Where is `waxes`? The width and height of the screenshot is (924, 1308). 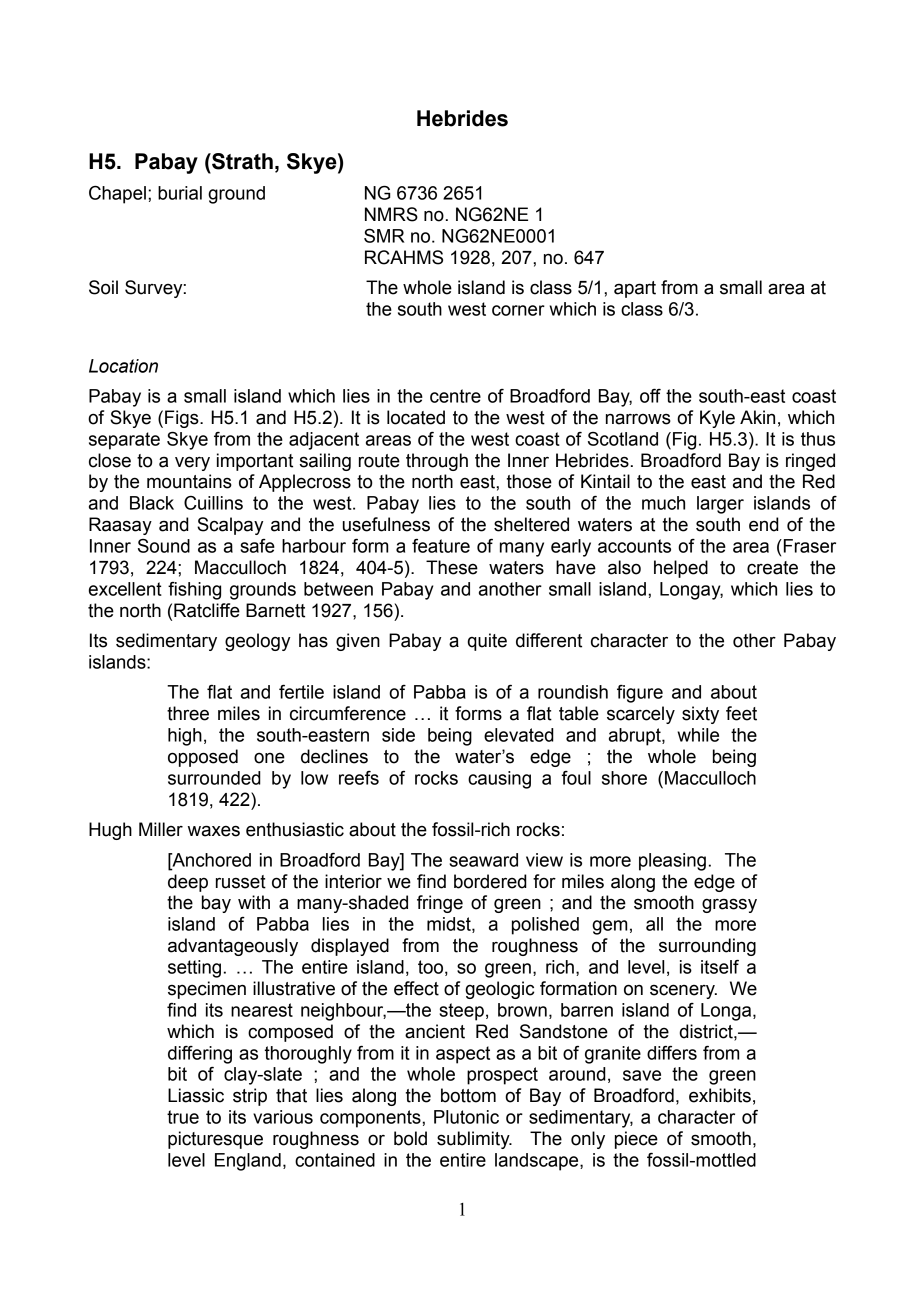 waxes is located at coordinates (214, 831).
